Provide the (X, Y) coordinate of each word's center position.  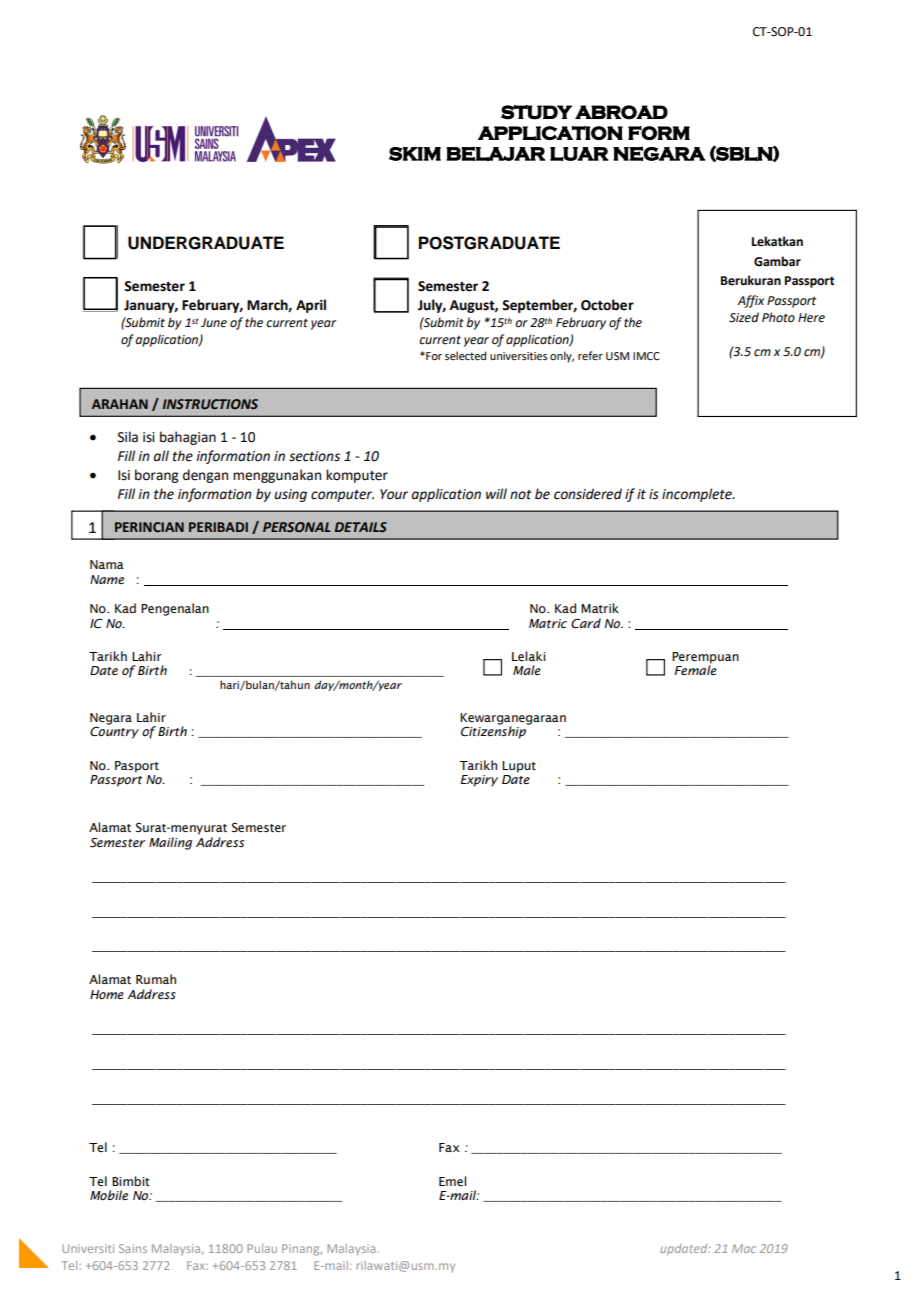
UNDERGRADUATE (206, 243)
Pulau (262, 1248)
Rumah (156, 979)
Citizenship (494, 731)
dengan (205, 476)
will (496, 493)
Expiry (479, 781)
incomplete (698, 495)
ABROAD (621, 112)
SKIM (415, 154)
